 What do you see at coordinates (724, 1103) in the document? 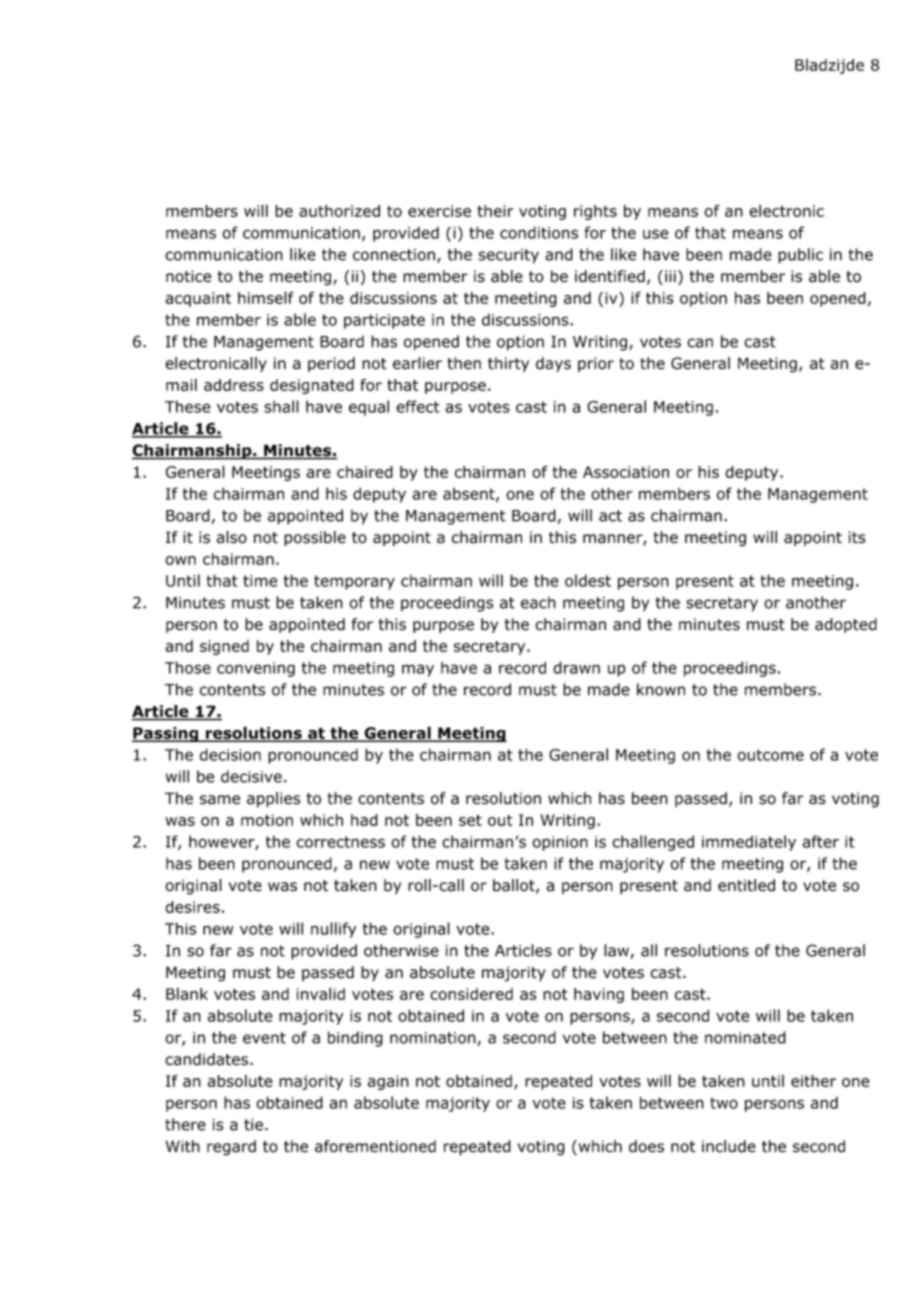
I see `two` at bounding box center [724, 1103].
